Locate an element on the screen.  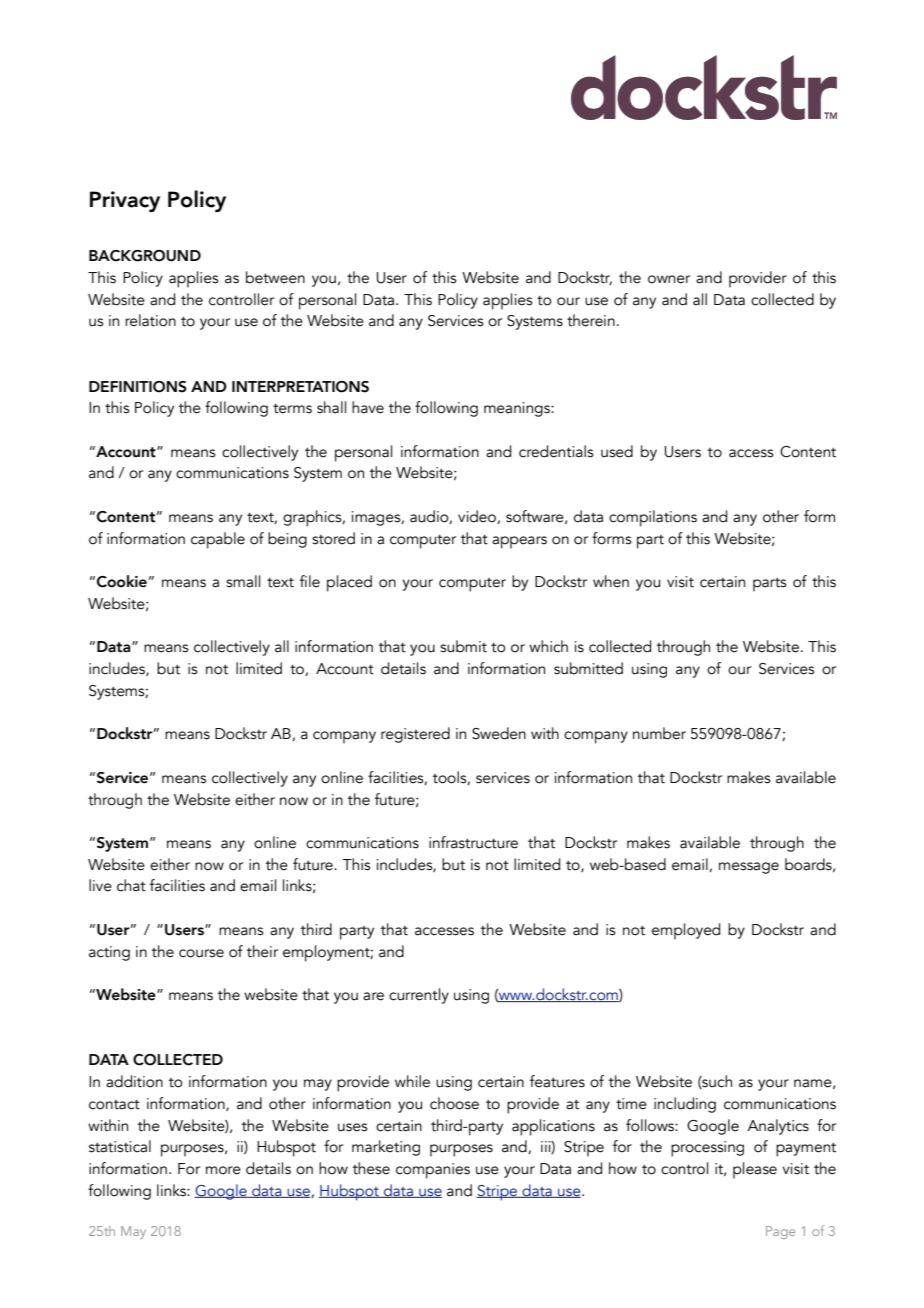
more is located at coordinates (223, 1170).
